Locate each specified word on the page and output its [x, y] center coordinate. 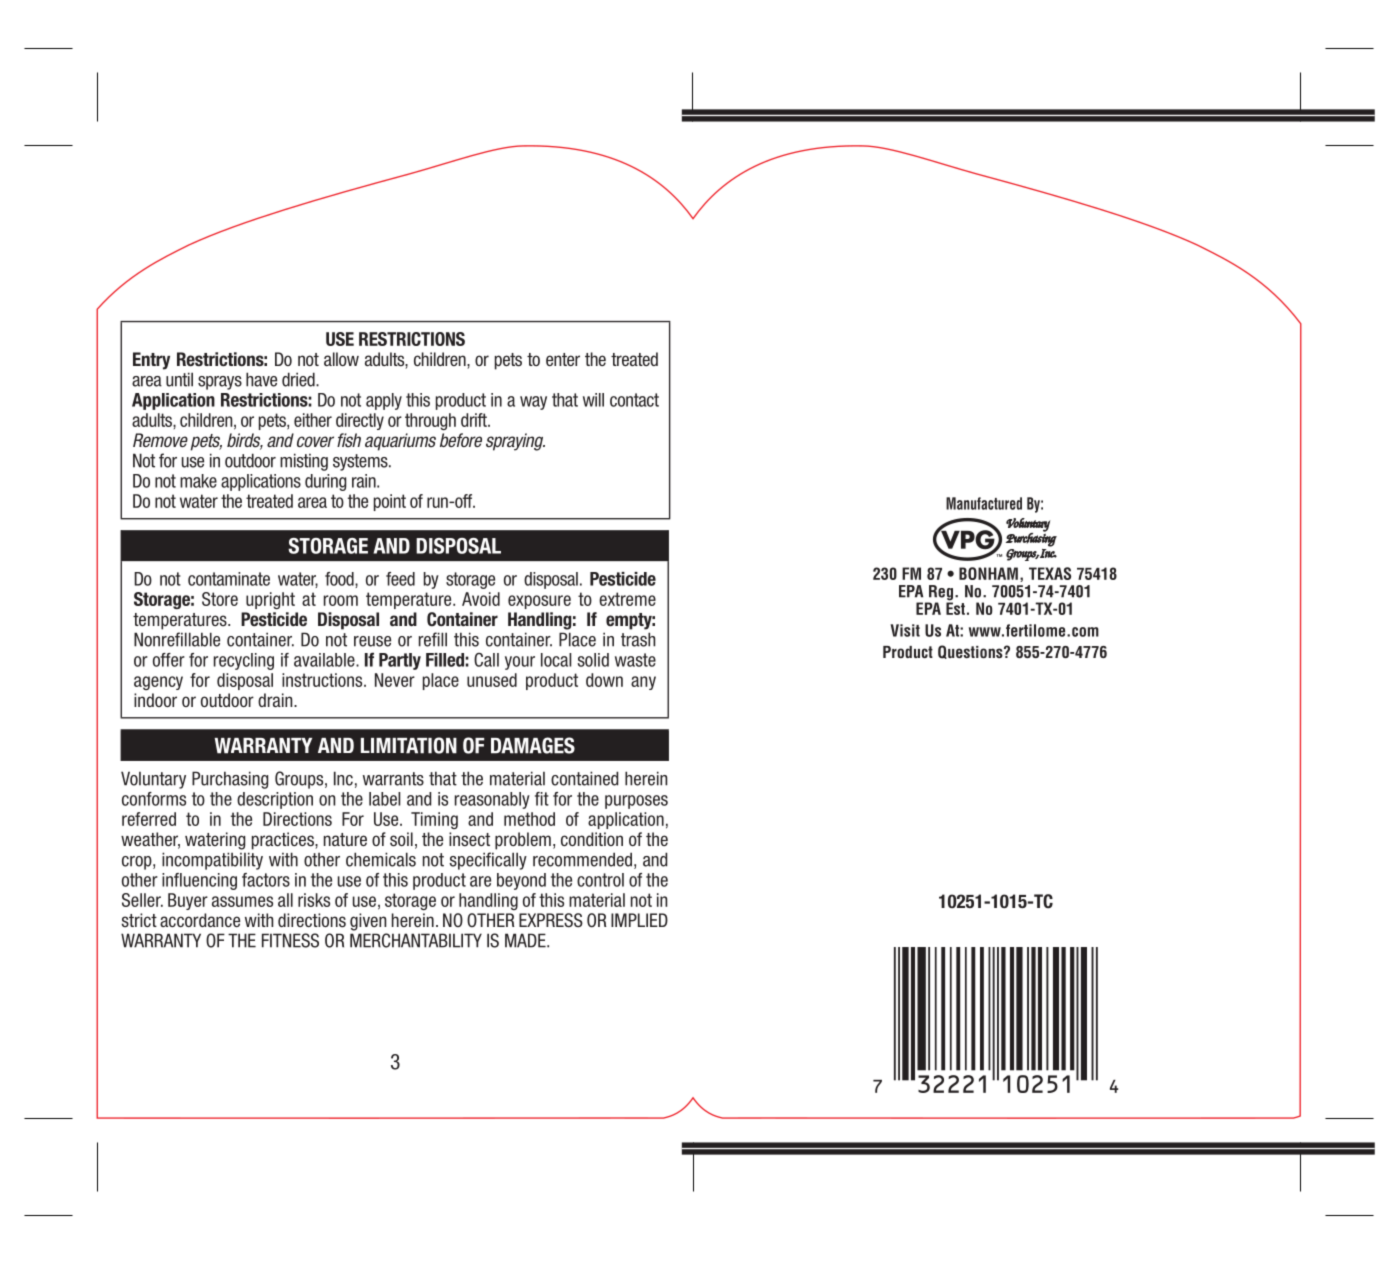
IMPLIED [639, 920]
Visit [905, 630]
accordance [200, 920]
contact [634, 400]
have [261, 379]
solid [593, 660]
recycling [244, 661]
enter [563, 359]
